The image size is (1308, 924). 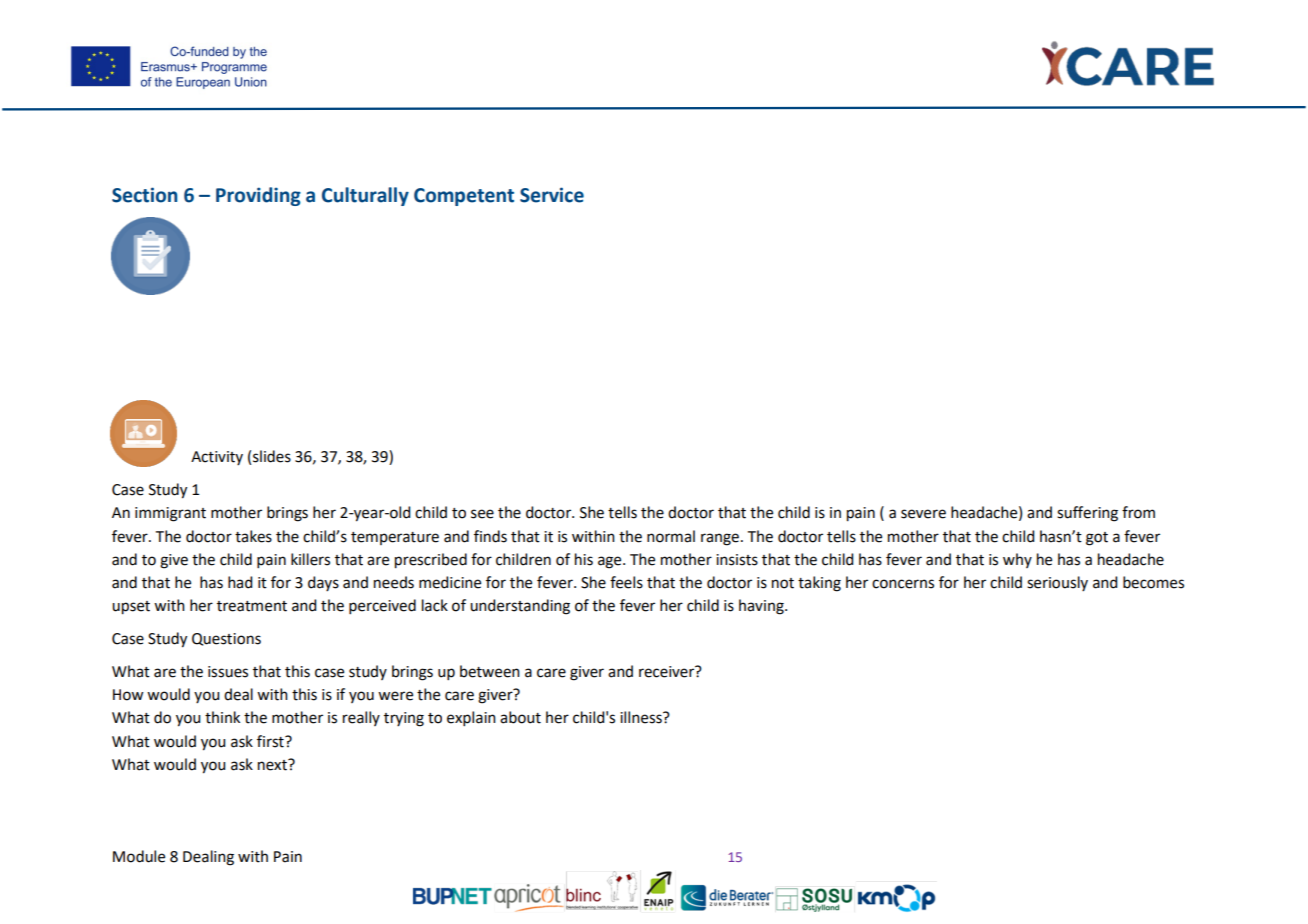 What do you see at coordinates (1138, 512) in the screenshot?
I see `from` at bounding box center [1138, 512].
